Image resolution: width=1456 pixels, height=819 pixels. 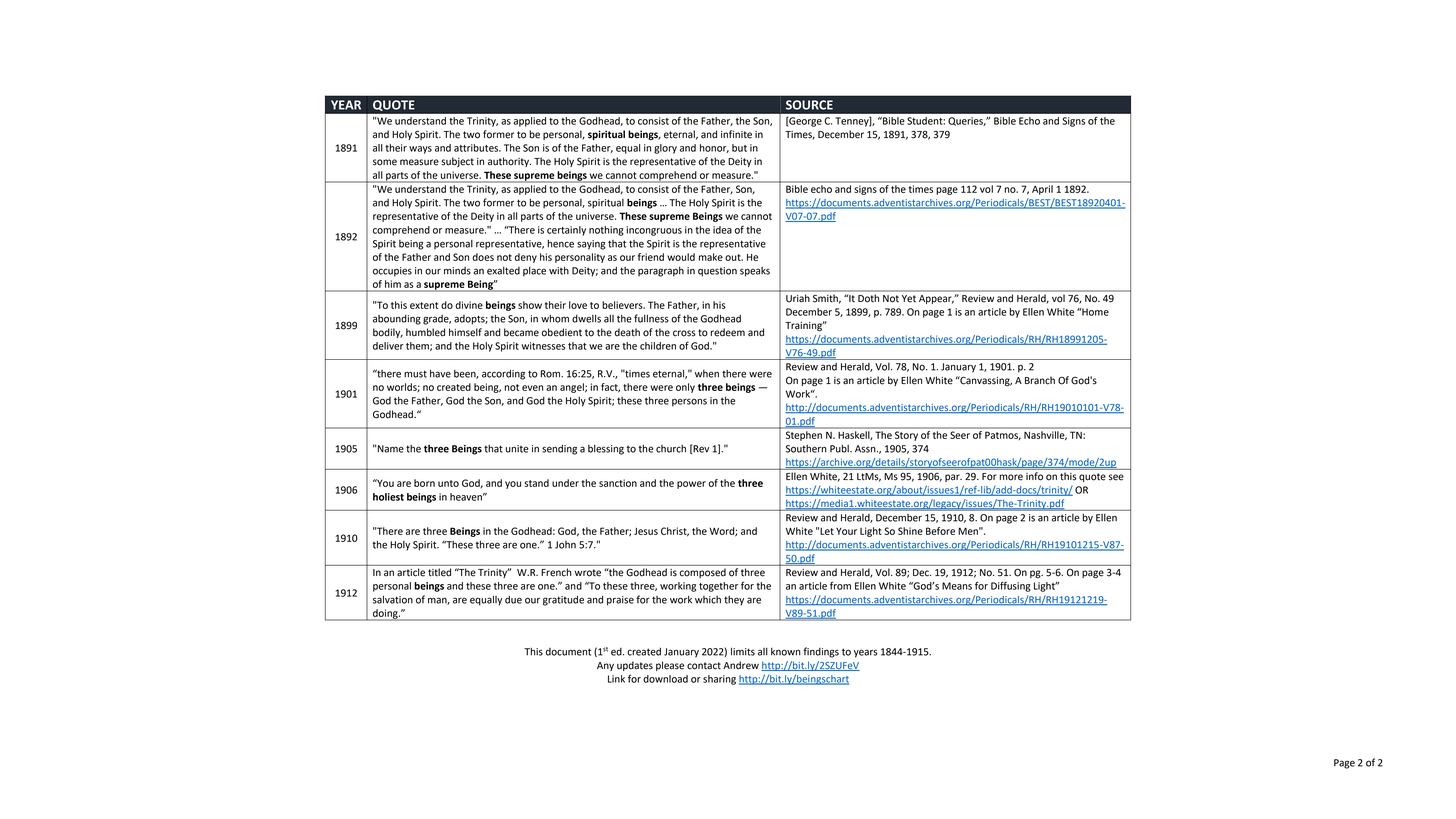 I want to click on ways, so click(x=420, y=150).
